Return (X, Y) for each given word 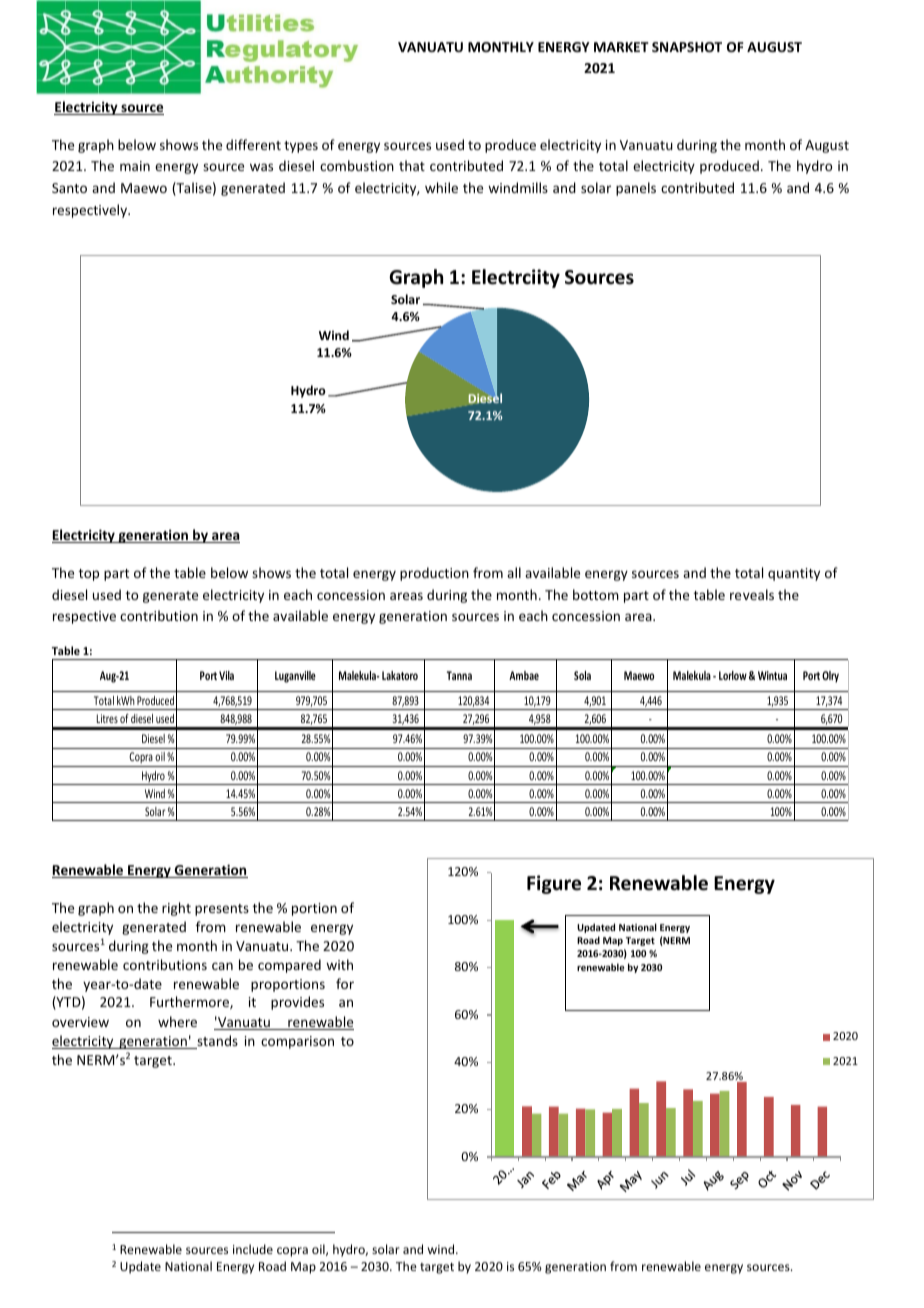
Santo (69, 188)
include (253, 1249)
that (412, 165)
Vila (226, 675)
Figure (554, 884)
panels (636, 189)
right (176, 909)
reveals (752, 594)
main (135, 166)
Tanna (459, 675)
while (441, 187)
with (339, 964)
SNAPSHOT (687, 47)
